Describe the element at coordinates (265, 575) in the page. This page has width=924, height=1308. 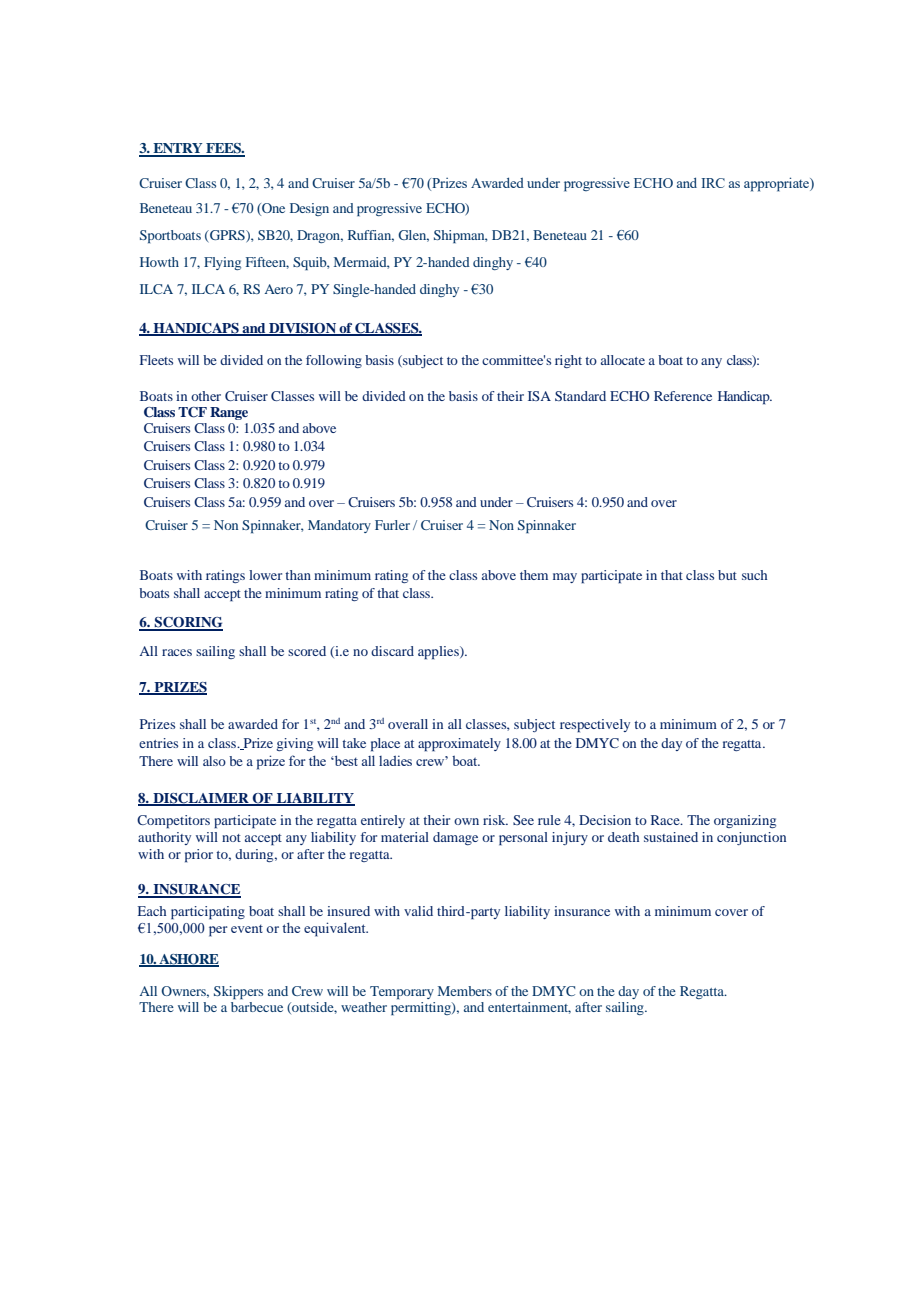
I see `lower` at that location.
